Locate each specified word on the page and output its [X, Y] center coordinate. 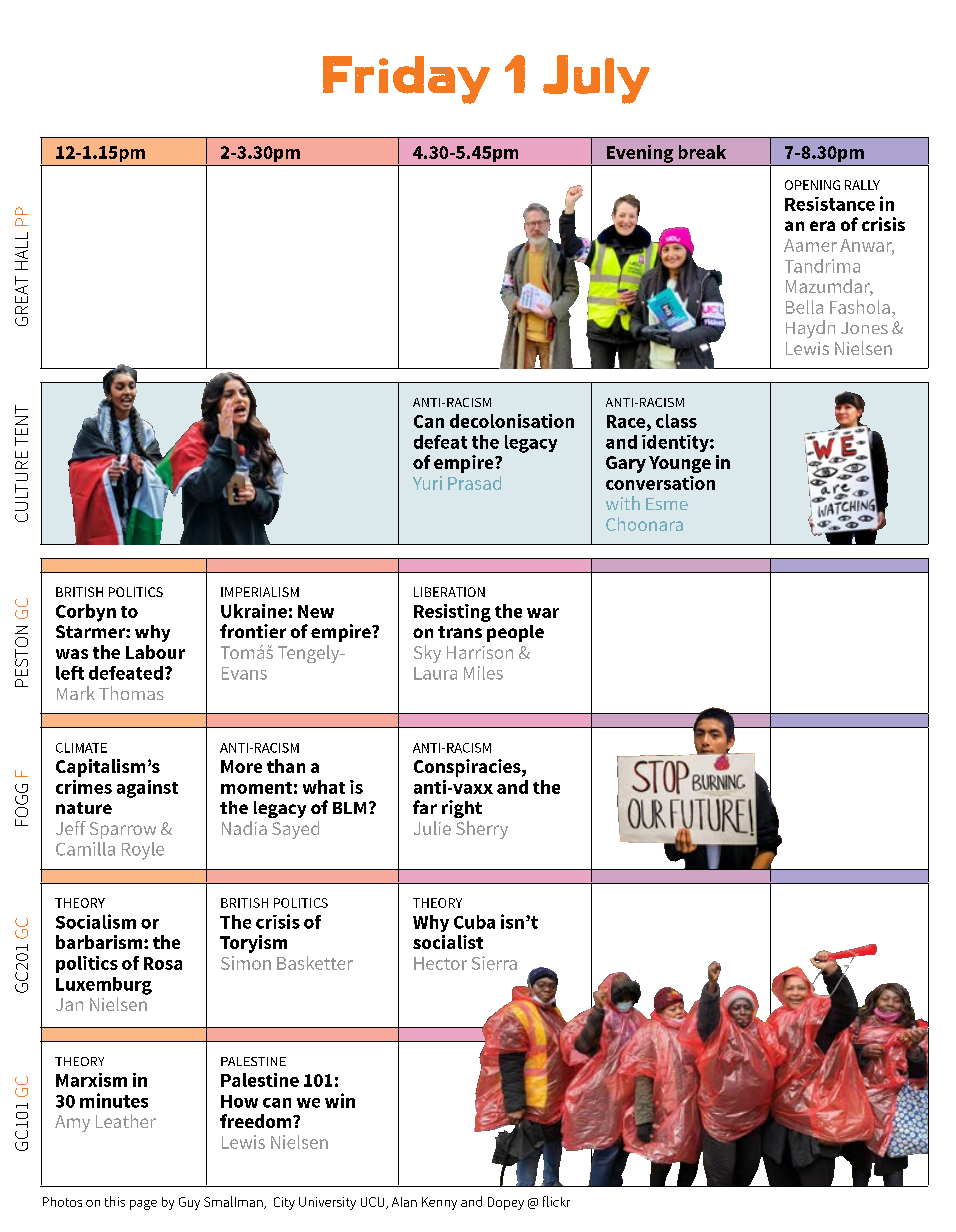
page [143, 1205]
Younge [680, 464]
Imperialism [260, 592]
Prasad [474, 483]
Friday [406, 80]
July [596, 79]
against [147, 789]
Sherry [482, 830]
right [462, 809]
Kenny [439, 1203]
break [702, 152]
